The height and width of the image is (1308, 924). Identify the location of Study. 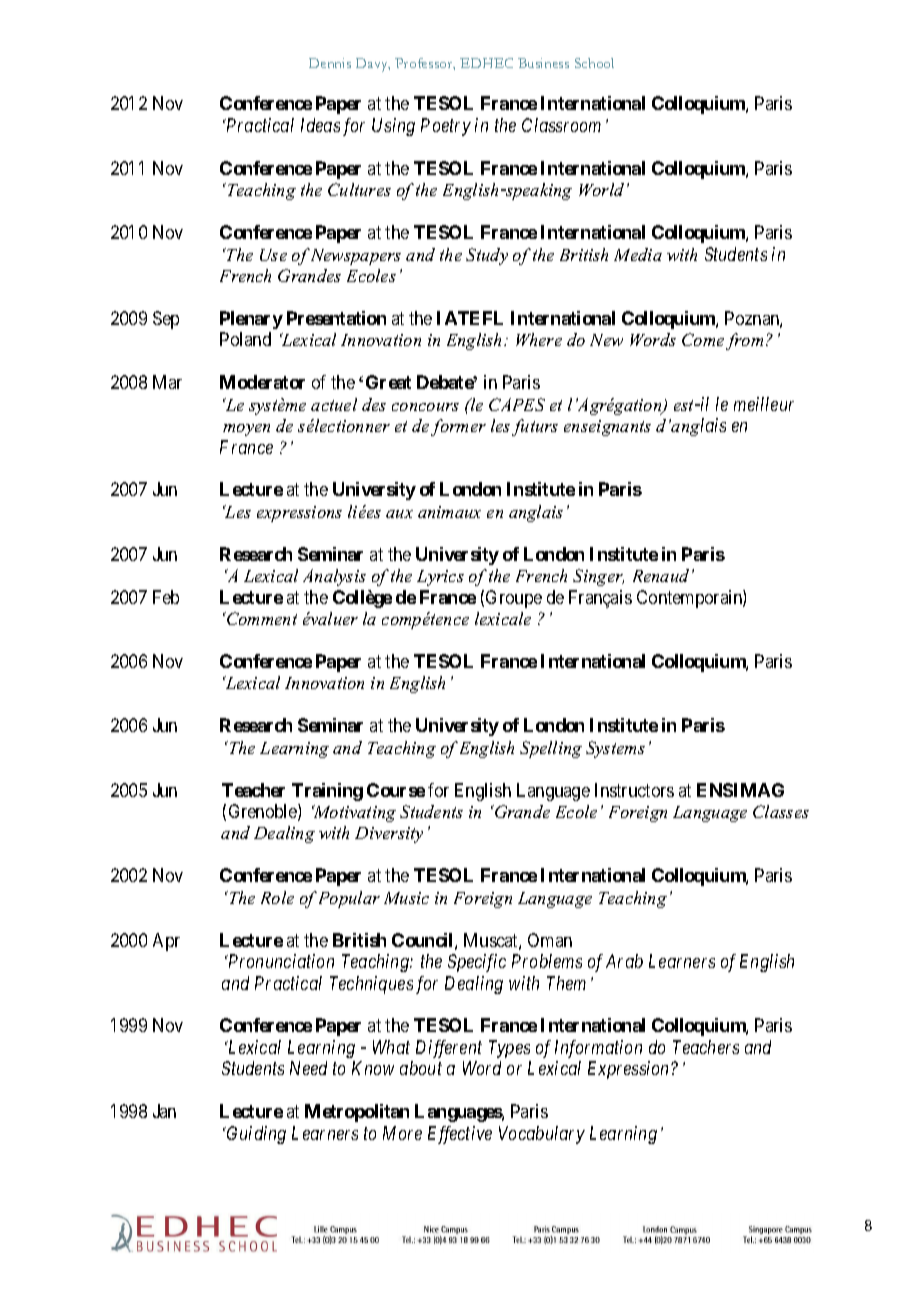
(487, 256).
